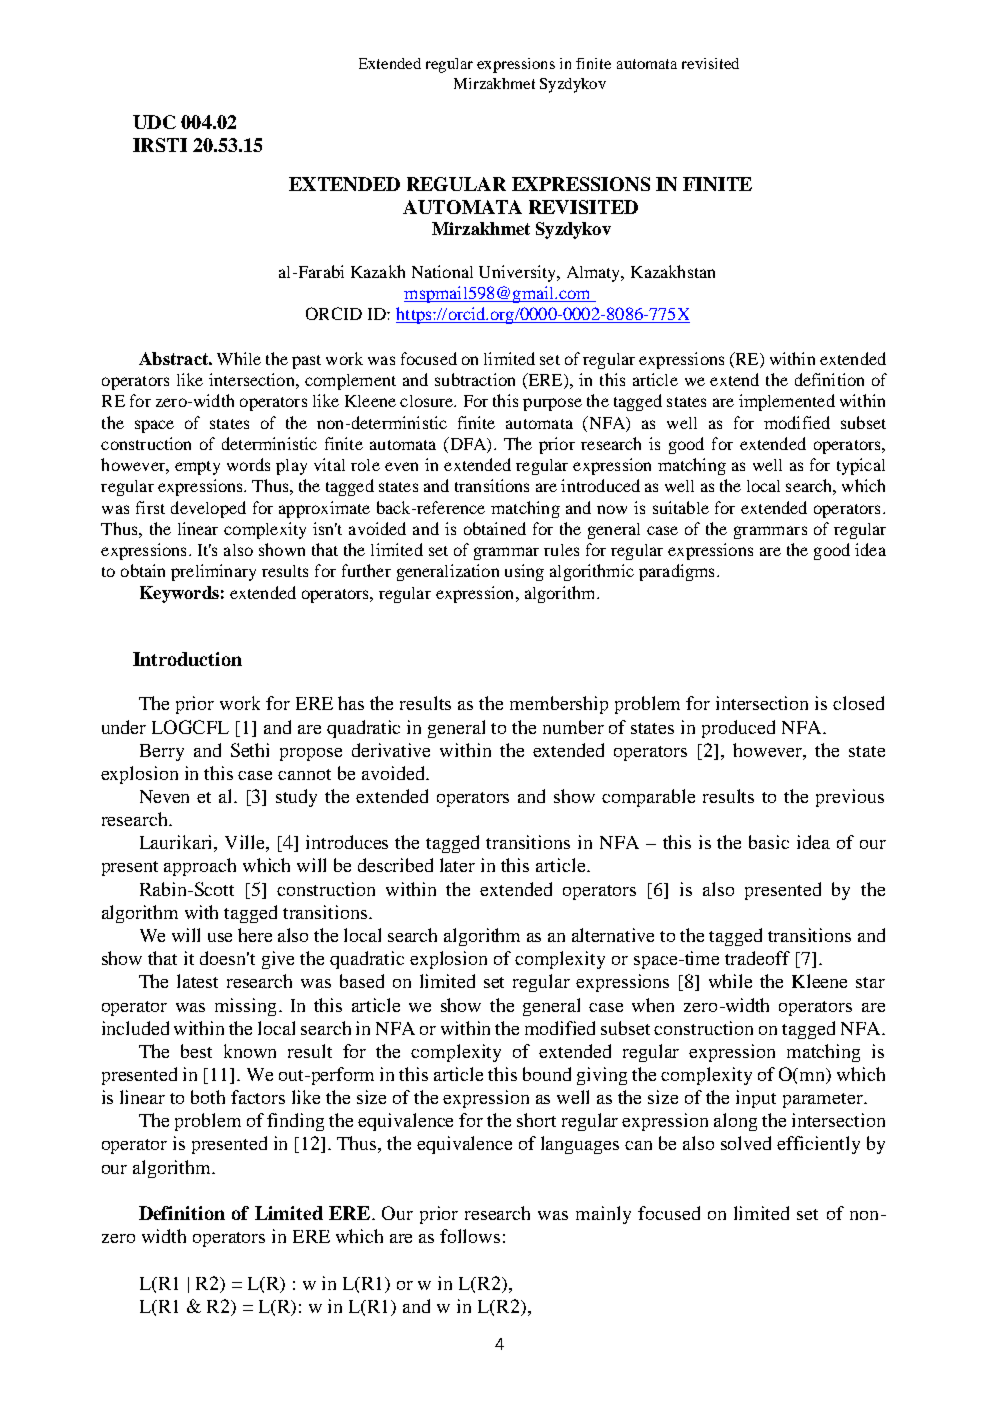 The height and width of the page is (1415, 998). Describe the element at coordinates (519, 273) in the page. I see `University` at that location.
